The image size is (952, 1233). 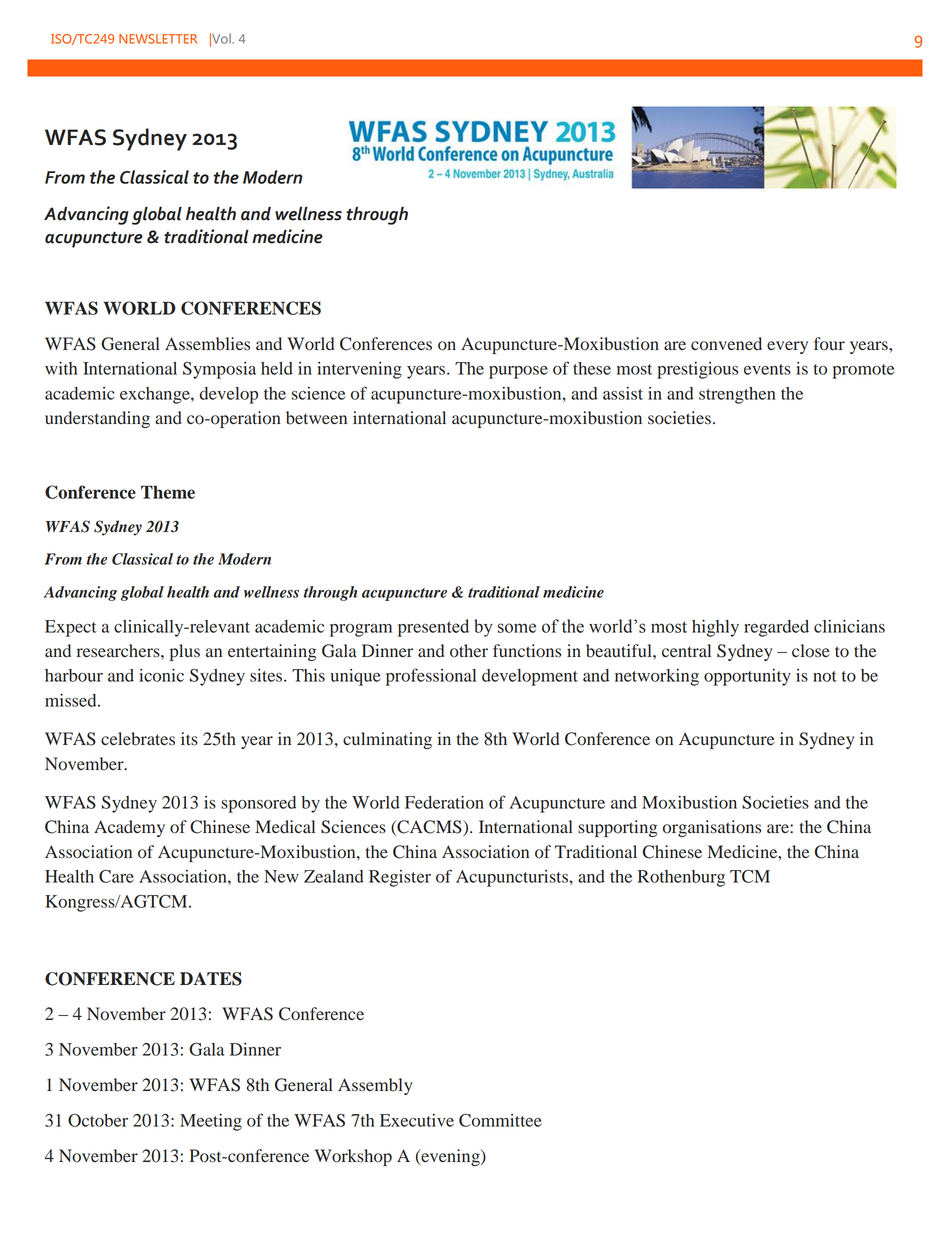 I want to click on Meeting, so click(x=211, y=1122).
